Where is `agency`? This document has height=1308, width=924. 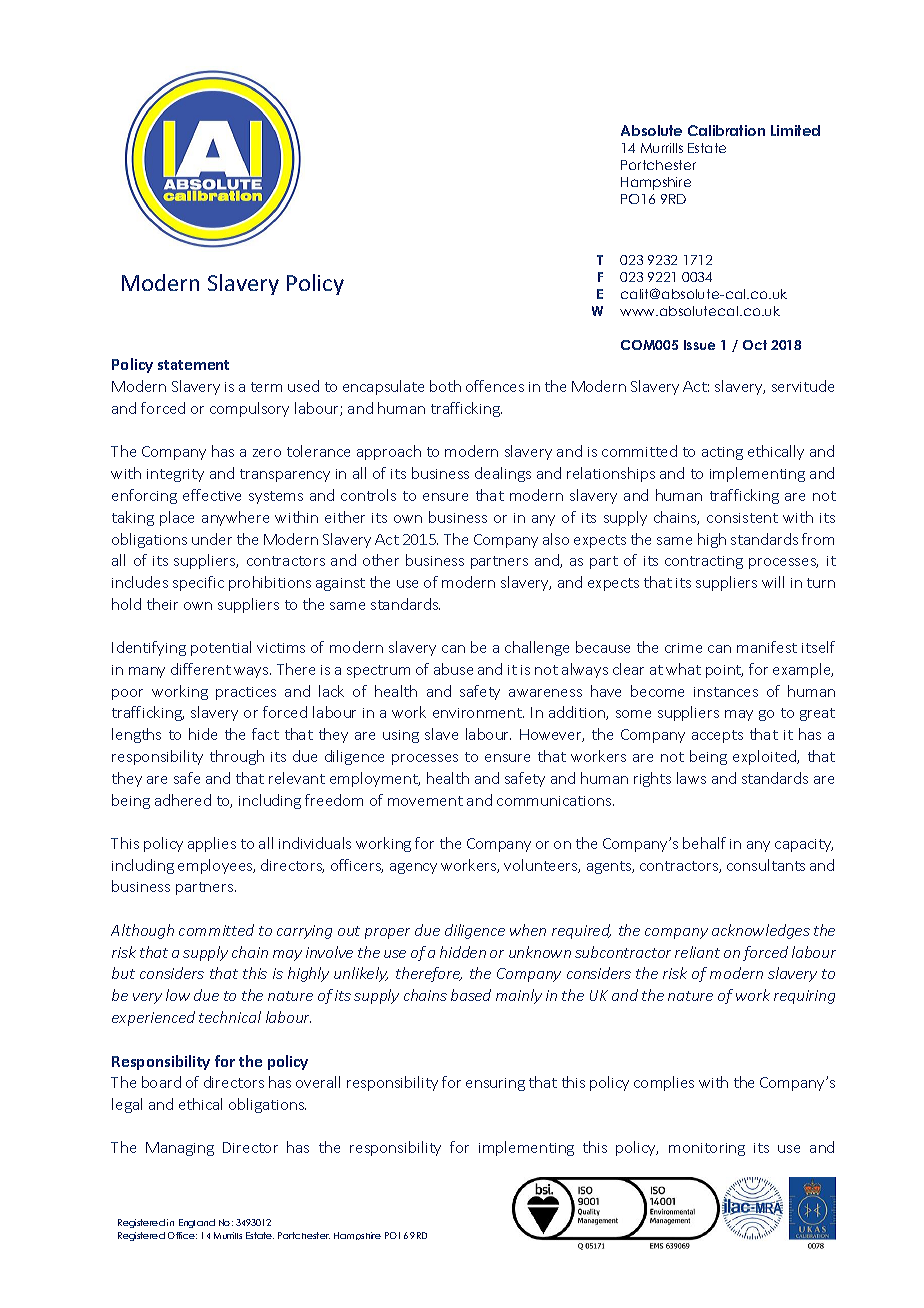 agency is located at coordinates (413, 868).
